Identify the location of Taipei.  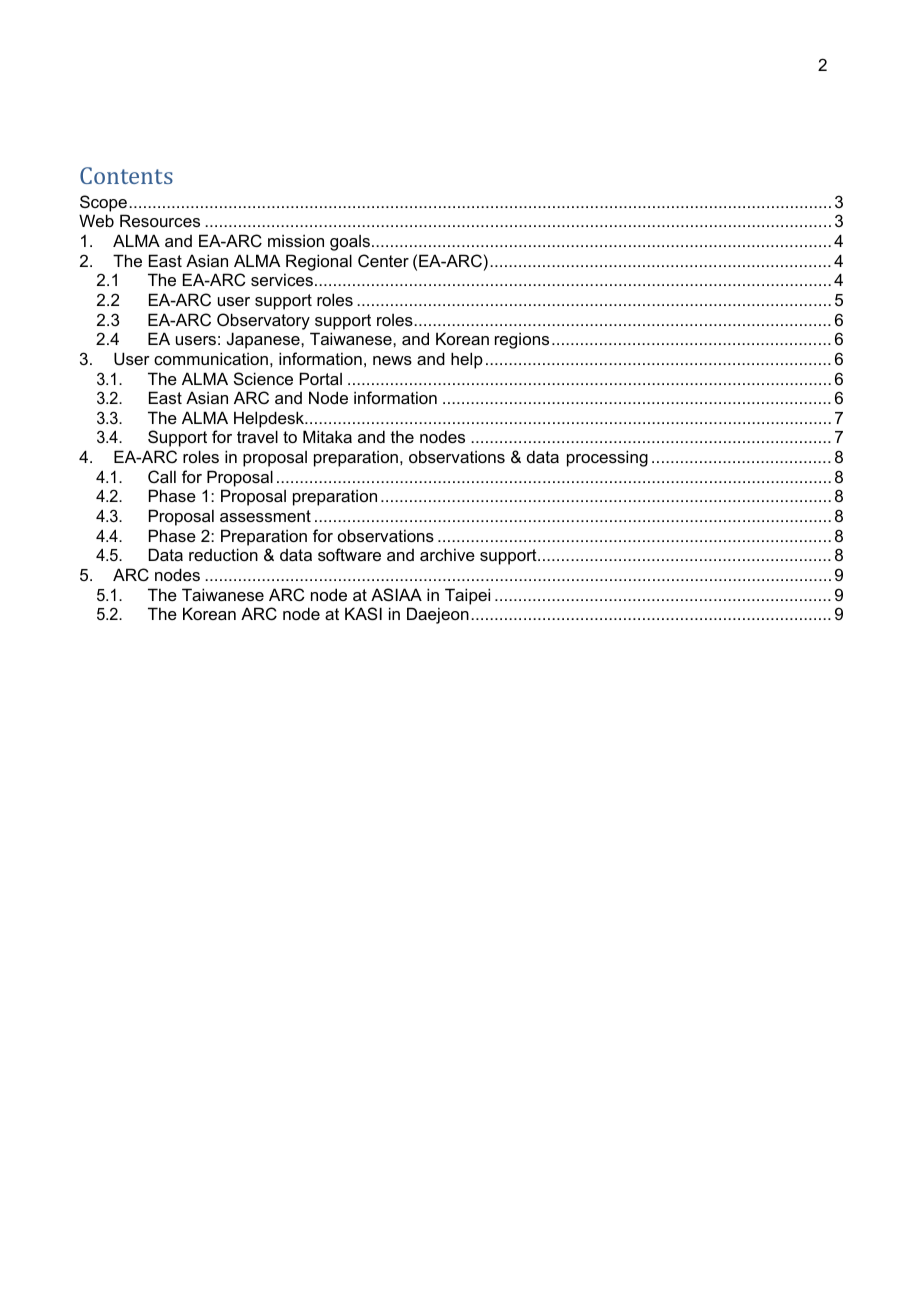
(467, 596).
